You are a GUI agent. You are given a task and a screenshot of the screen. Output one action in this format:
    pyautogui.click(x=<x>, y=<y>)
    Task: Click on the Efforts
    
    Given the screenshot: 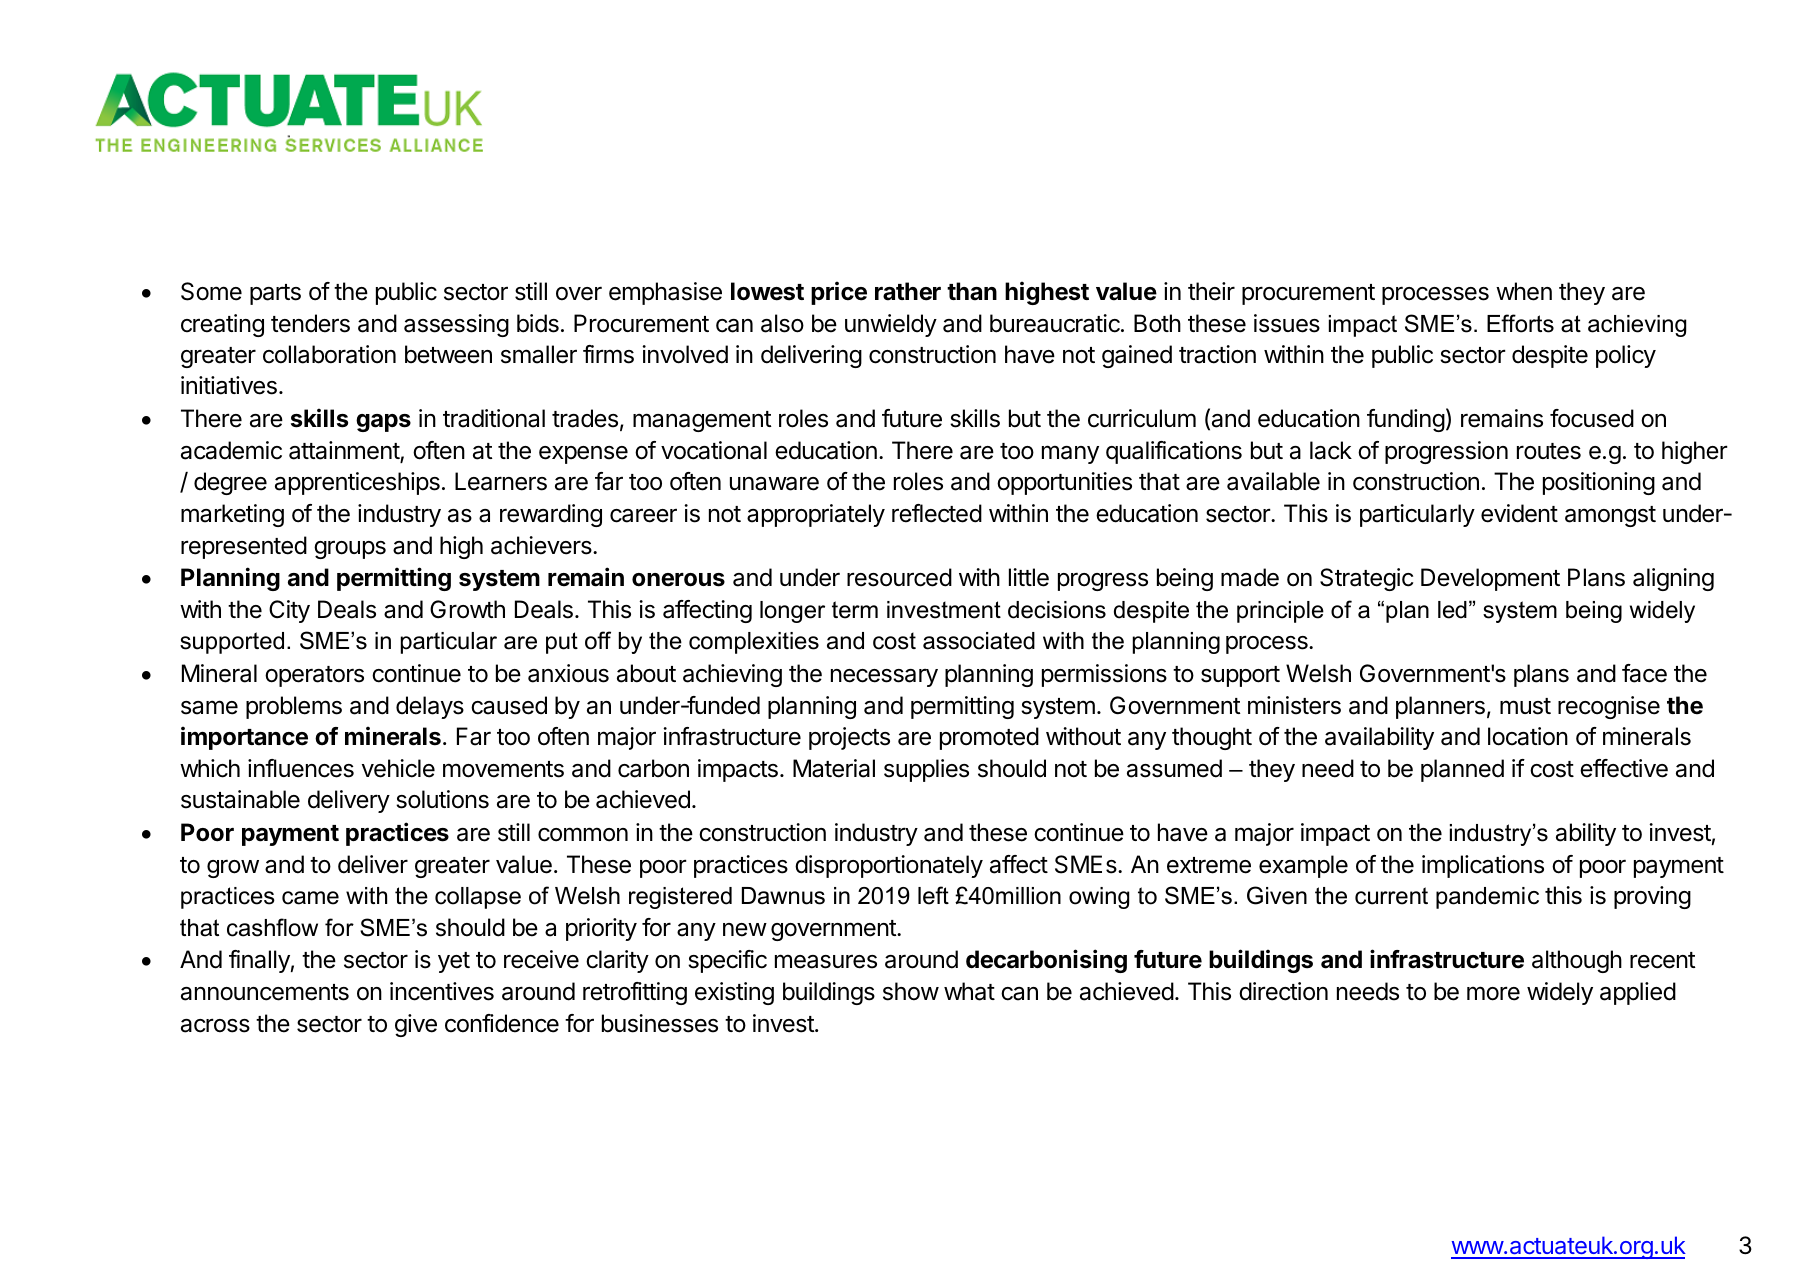 What is the action you would take?
    pyautogui.click(x=1520, y=323)
